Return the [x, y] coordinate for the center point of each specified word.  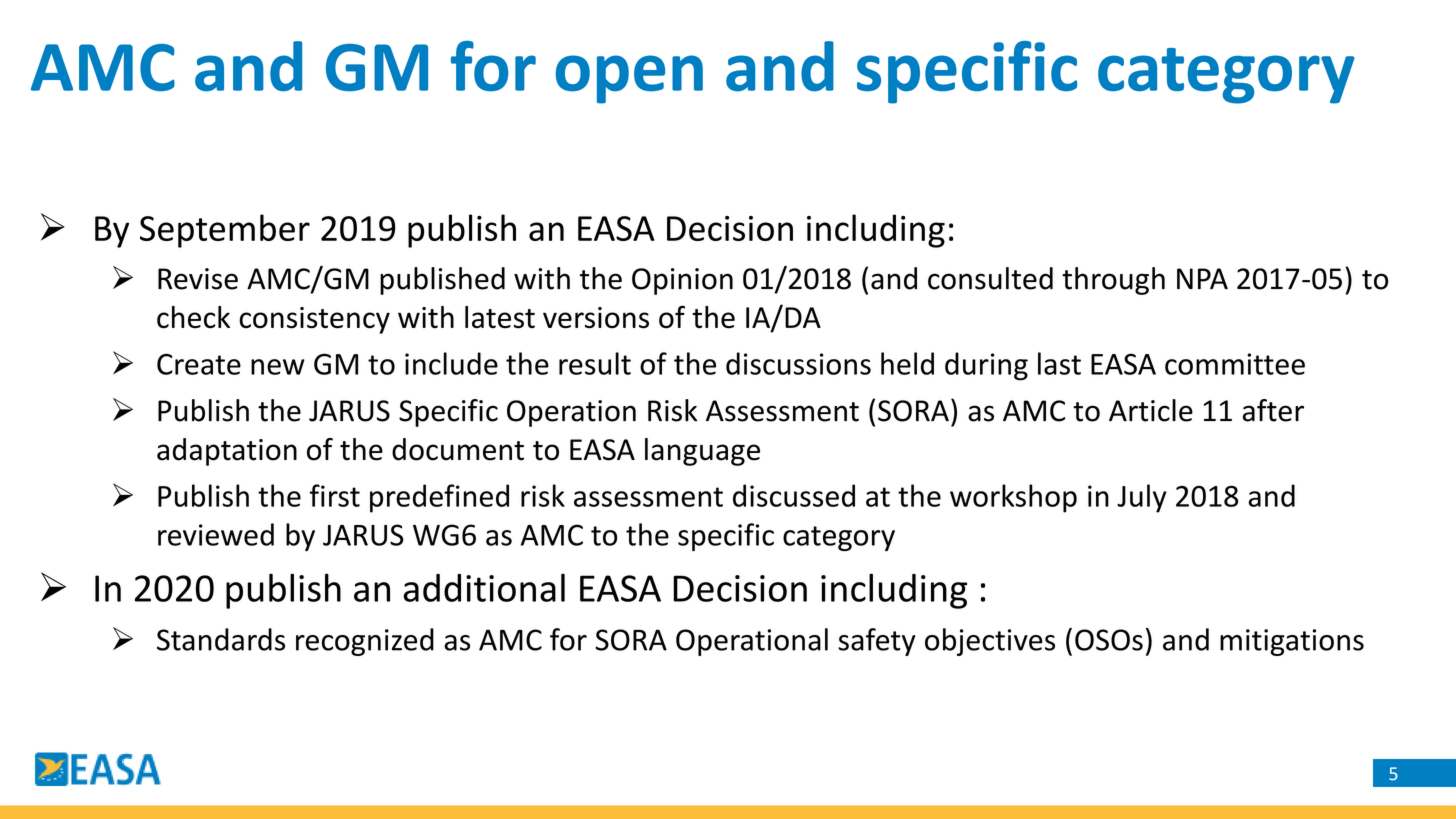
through [1113, 281]
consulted [990, 278]
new [278, 367]
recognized [365, 642]
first [335, 495]
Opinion [682, 281]
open [629, 79]
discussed [794, 495]
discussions [798, 363]
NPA [1202, 279]
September [225, 231]
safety [877, 642]
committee [1235, 364]
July [1142, 498]
